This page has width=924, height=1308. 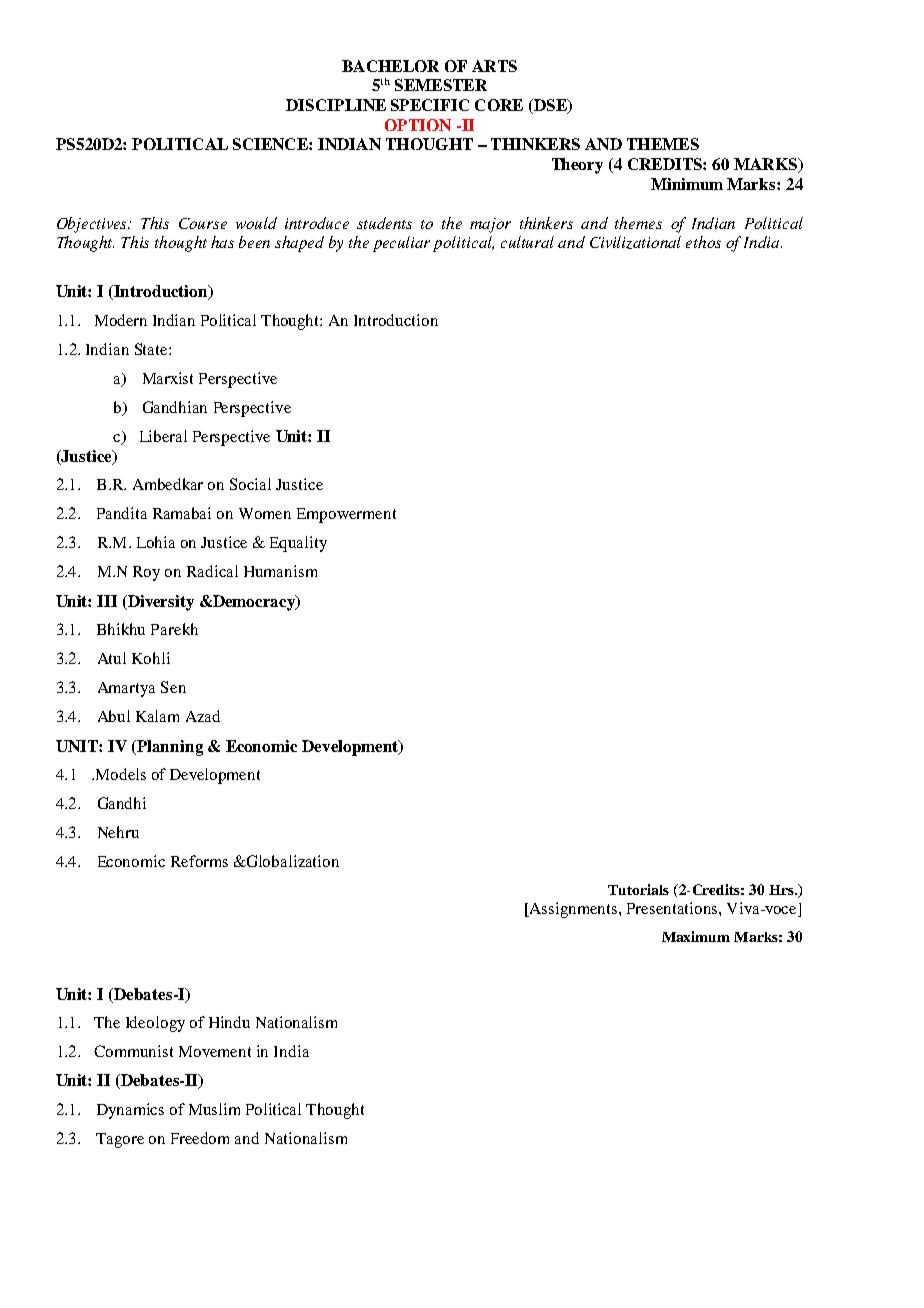 I want to click on Planning, so click(x=169, y=748).
